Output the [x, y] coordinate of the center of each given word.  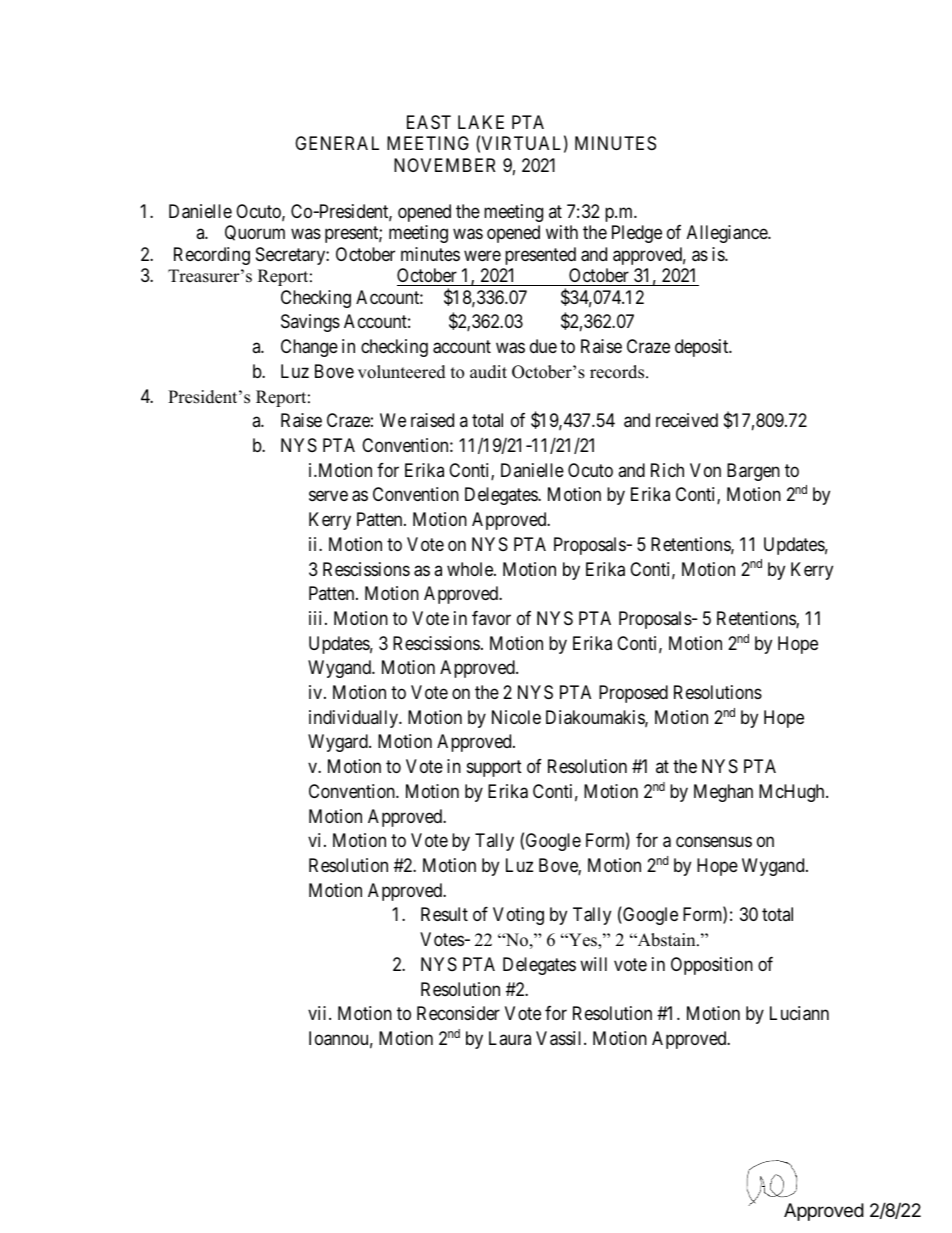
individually [355, 719]
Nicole [516, 717]
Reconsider [458, 1013]
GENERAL [337, 143]
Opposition [712, 966]
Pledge [637, 234]
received [687, 420]
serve [328, 496]
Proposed [633, 694]
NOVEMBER [444, 165]
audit [488, 372]
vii [319, 1013]
